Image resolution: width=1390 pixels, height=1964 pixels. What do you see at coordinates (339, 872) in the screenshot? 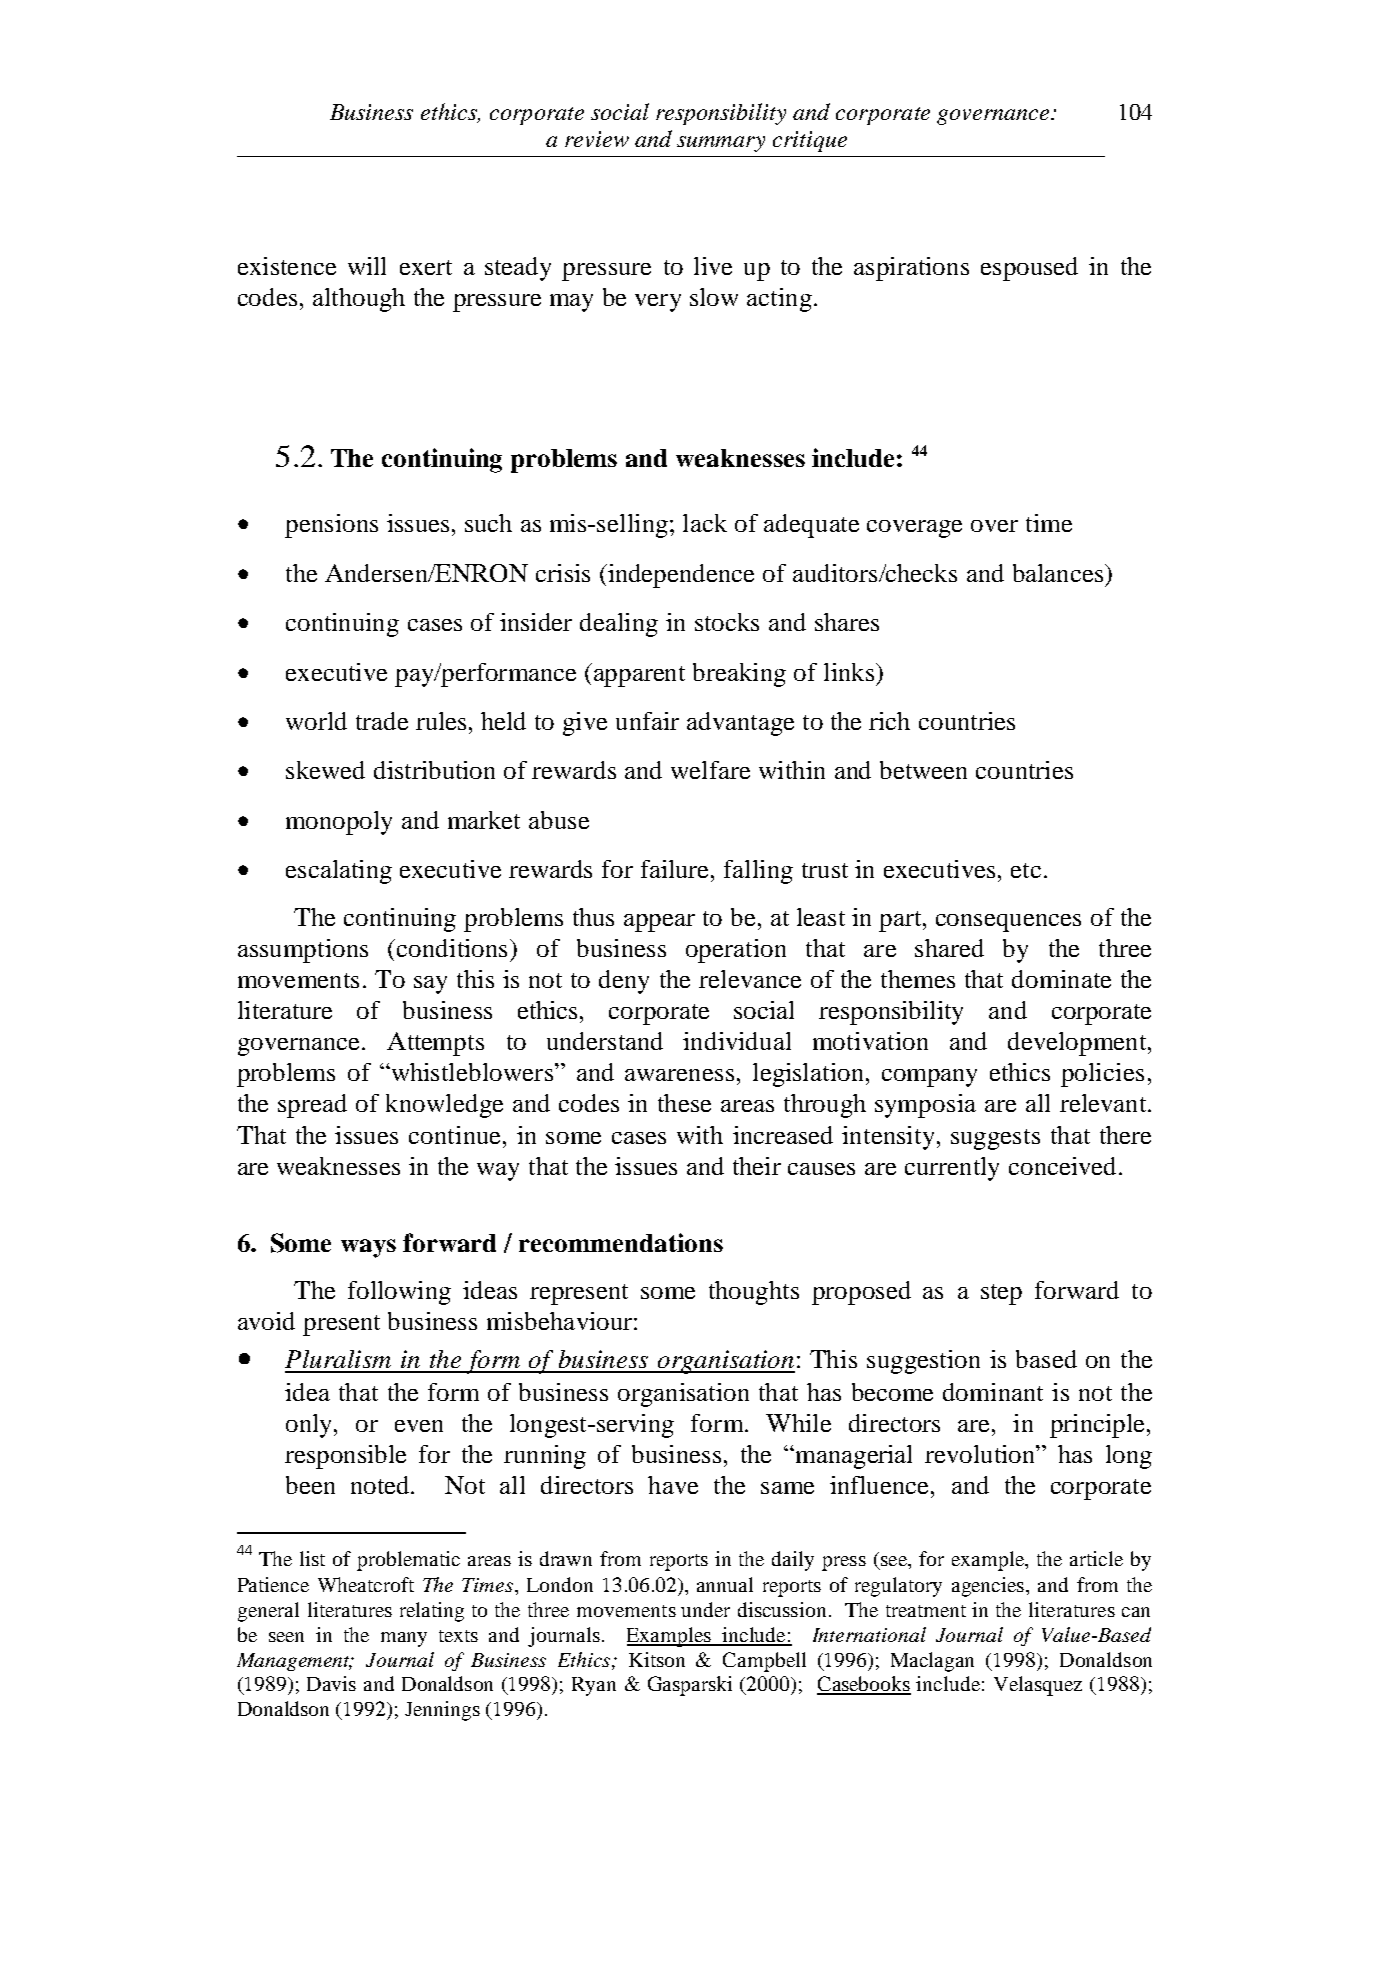
I see `escalating` at bounding box center [339, 872].
